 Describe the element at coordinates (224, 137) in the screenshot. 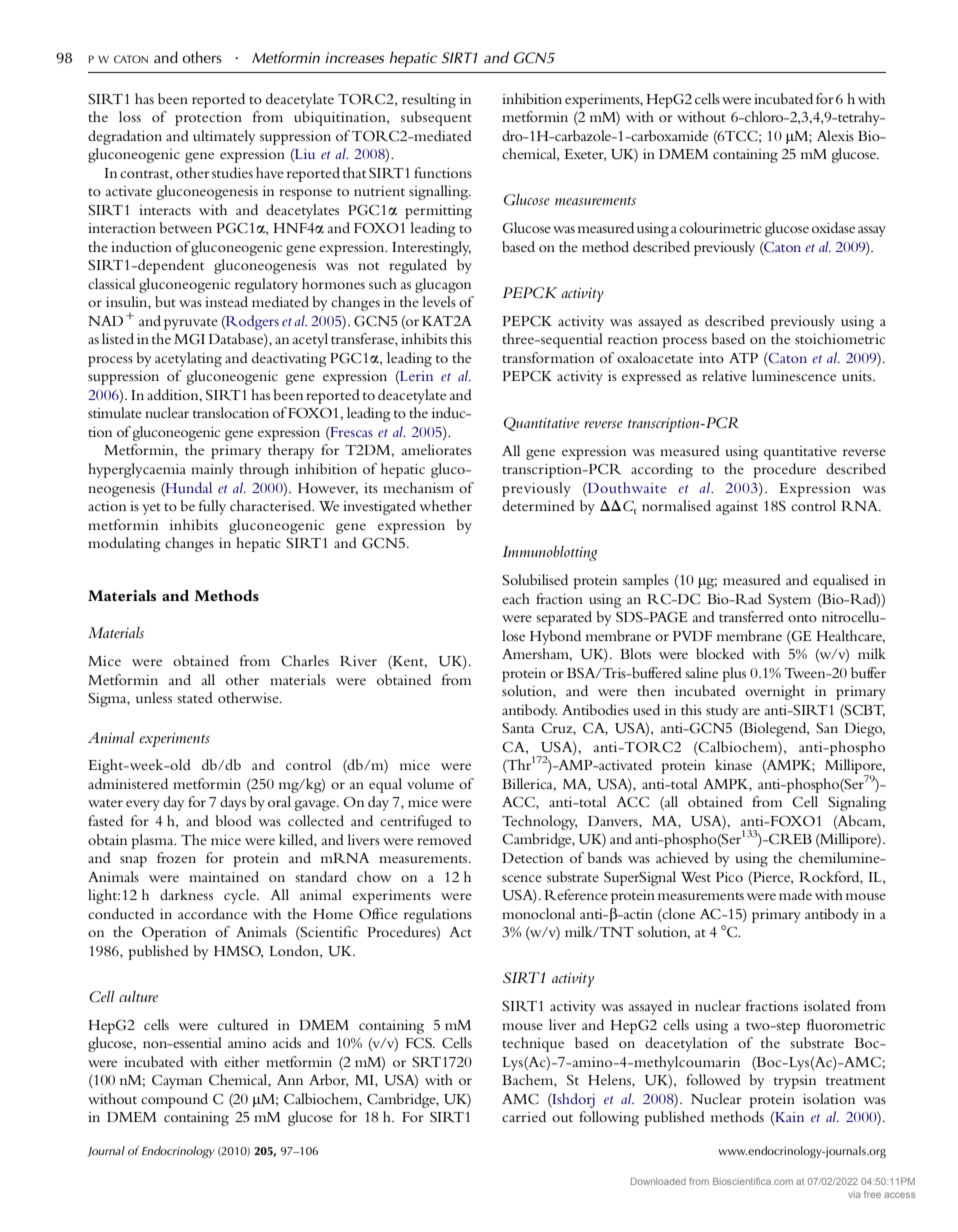

I see `ultimately` at that location.
